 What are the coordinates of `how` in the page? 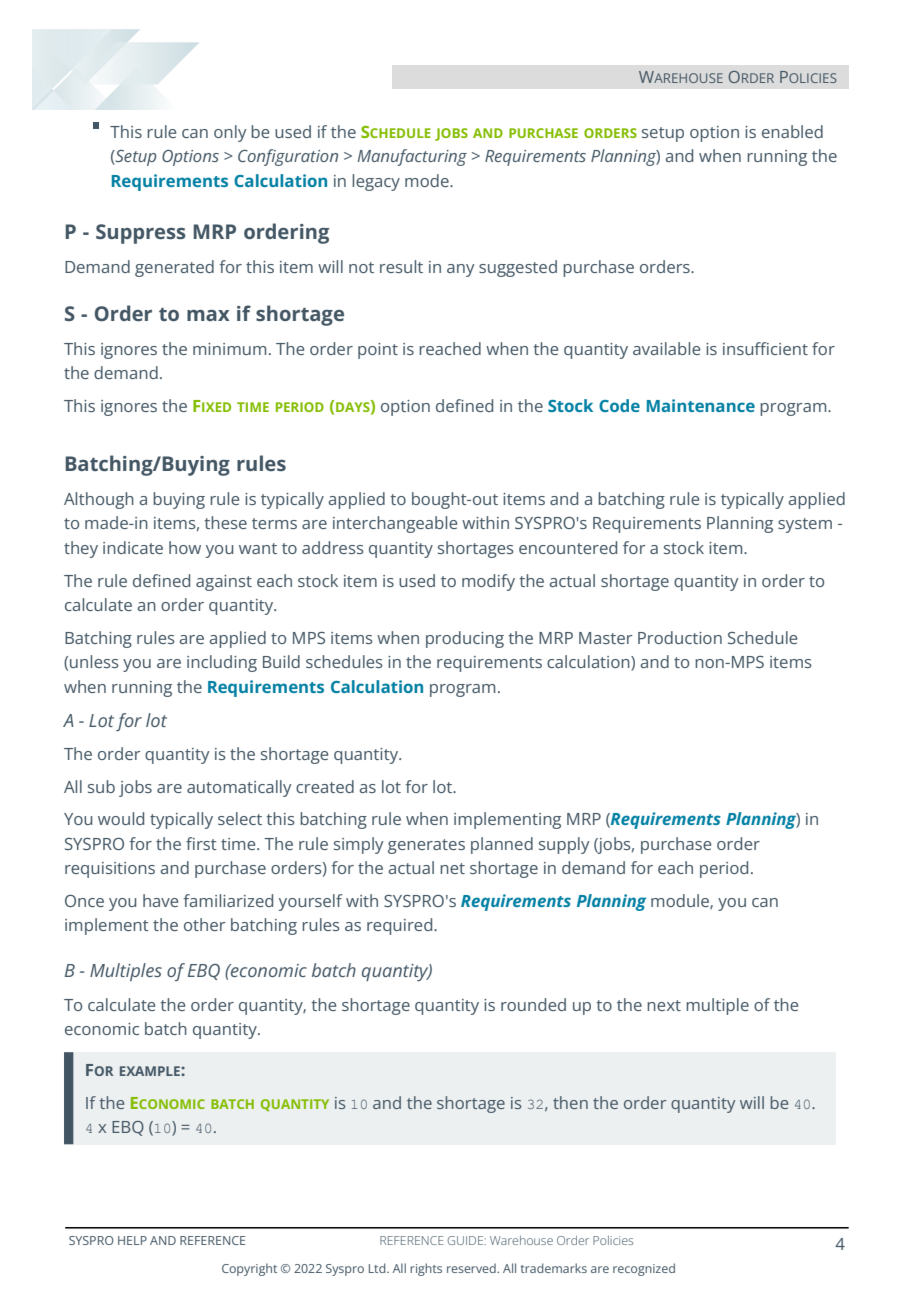 It's located at (185, 547).
